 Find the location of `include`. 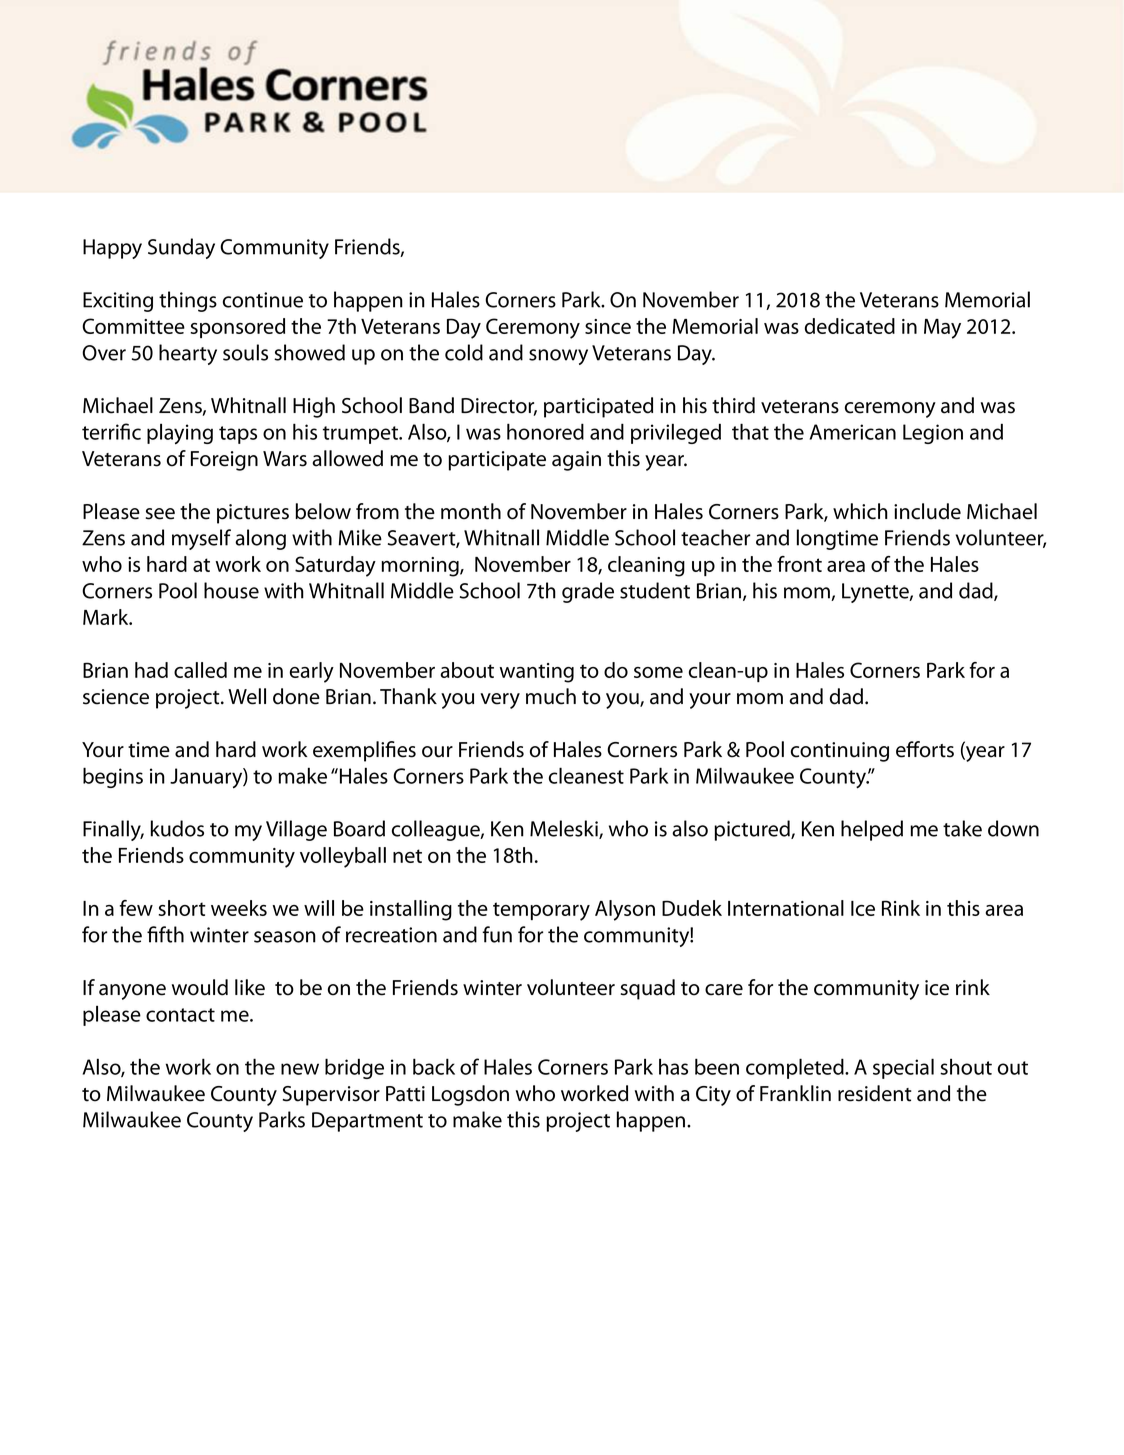

include is located at coordinates (927, 511).
